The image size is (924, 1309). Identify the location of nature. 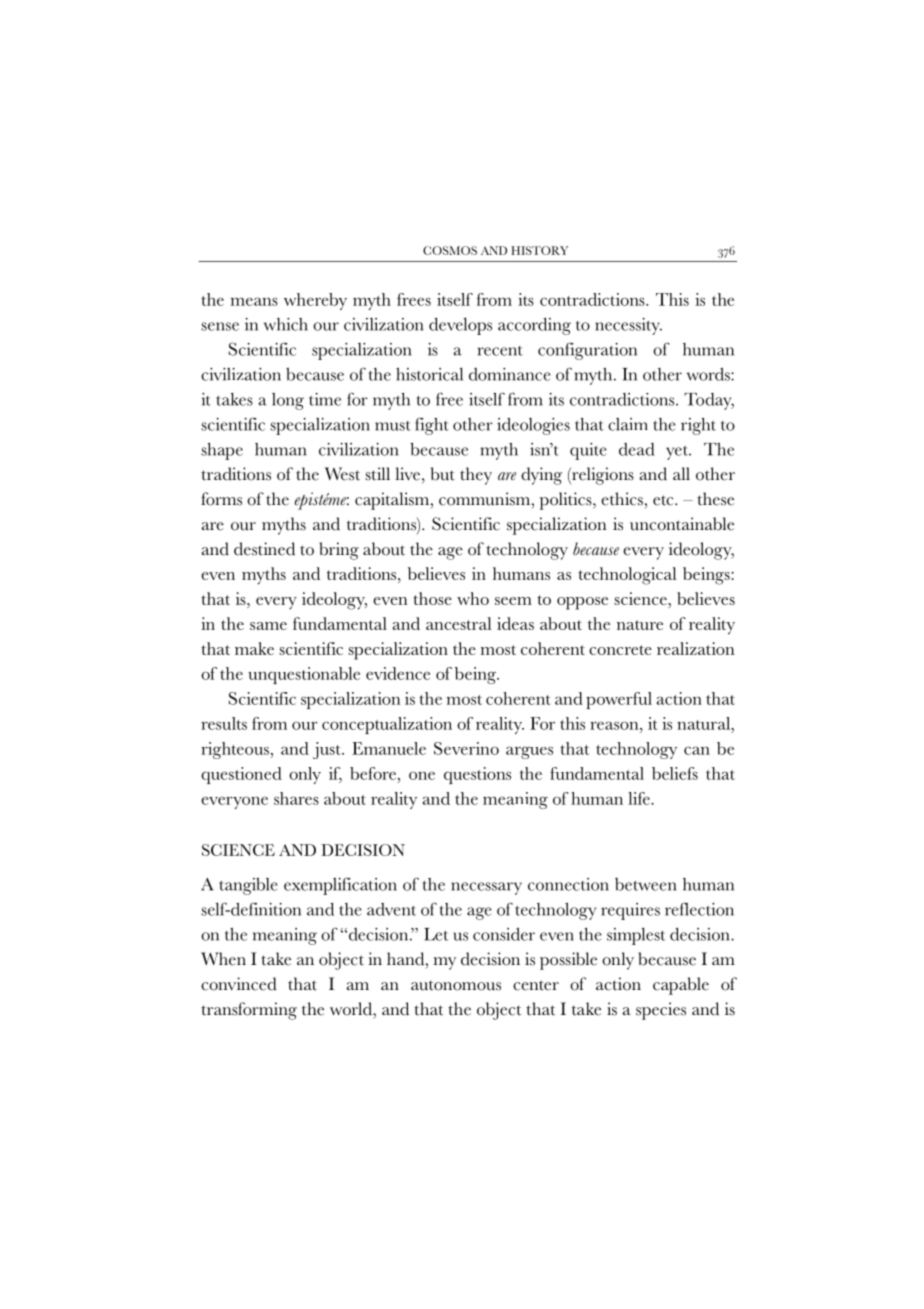
(640, 625).
